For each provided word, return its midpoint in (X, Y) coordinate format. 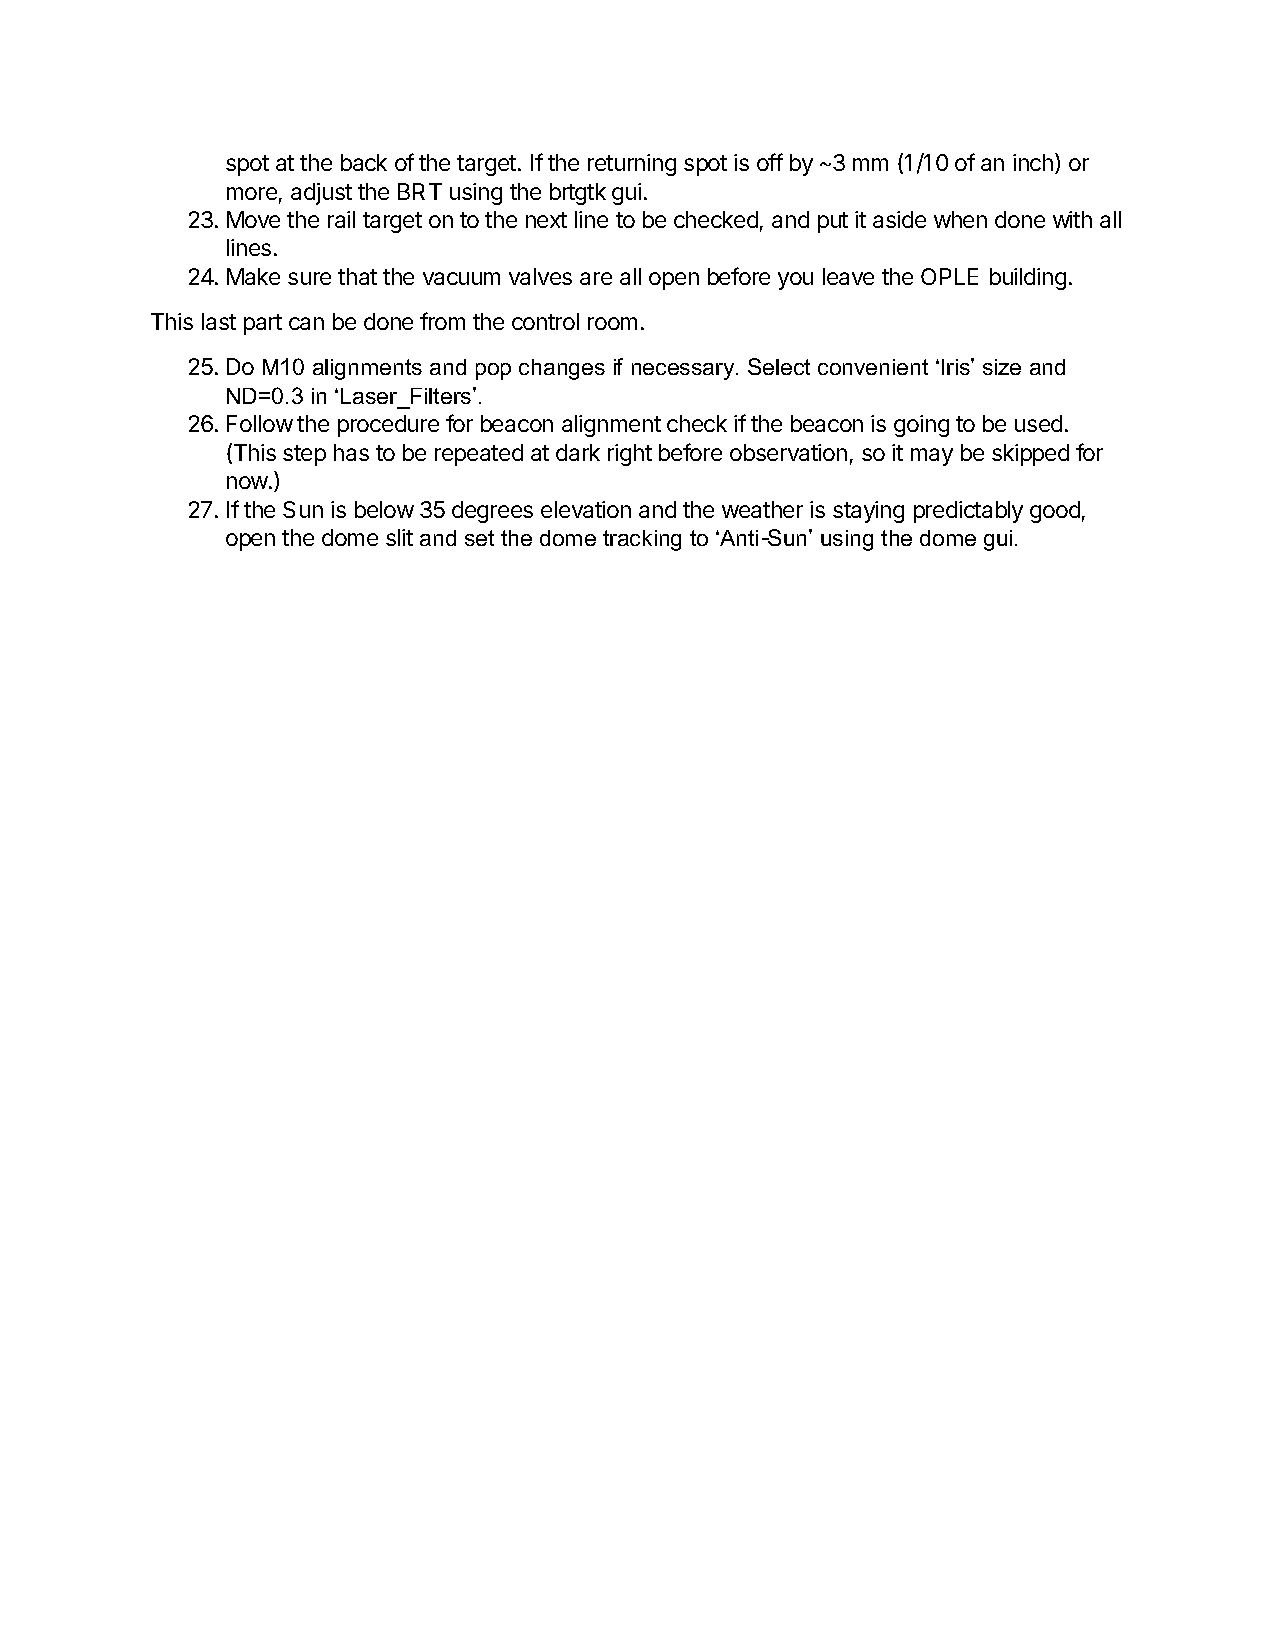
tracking (642, 540)
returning (632, 165)
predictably (968, 512)
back (364, 162)
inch (1033, 162)
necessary (684, 371)
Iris (957, 366)
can (306, 323)
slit (399, 537)
